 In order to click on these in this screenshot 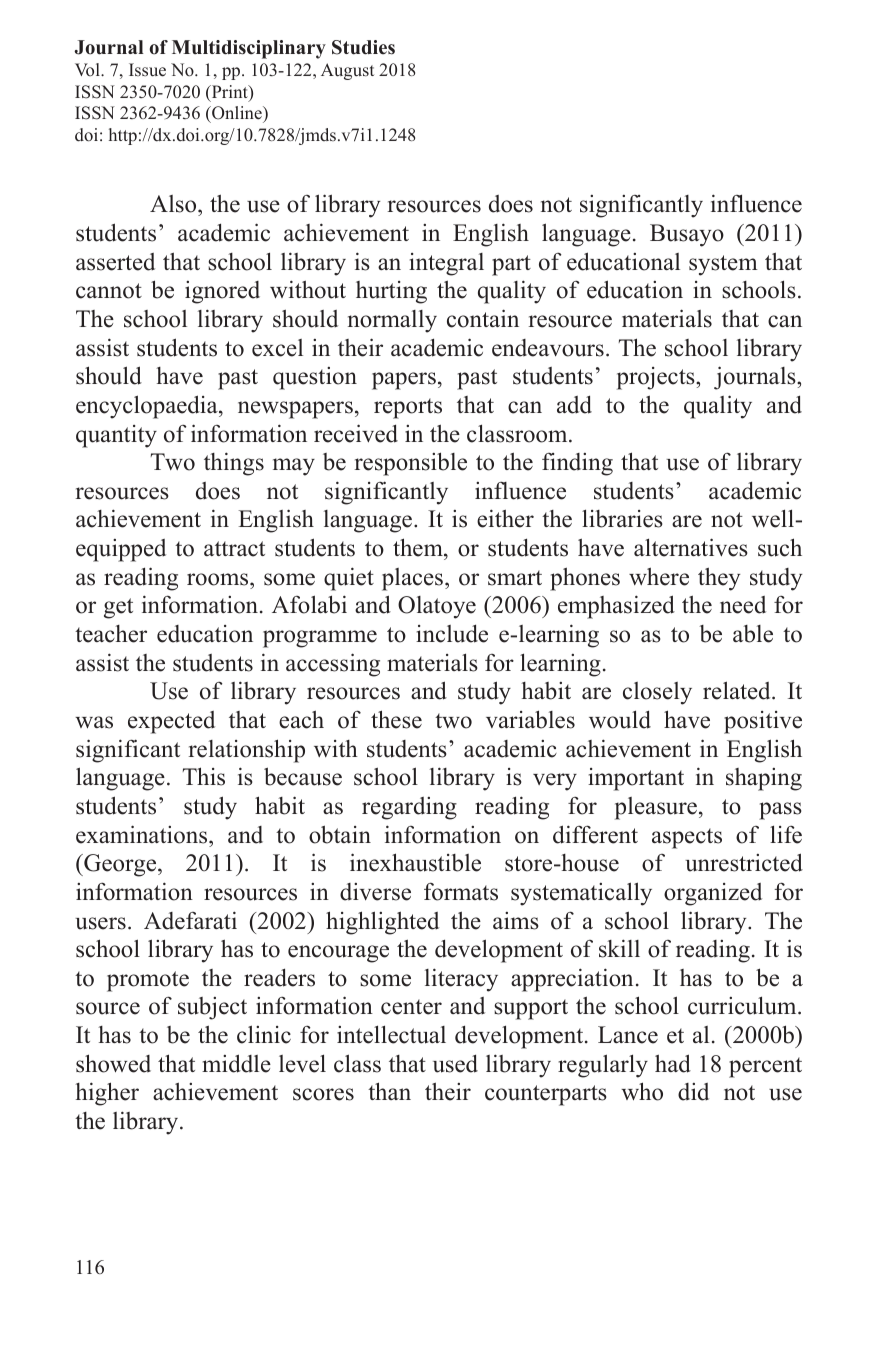, I will do `click(396, 719)`.
